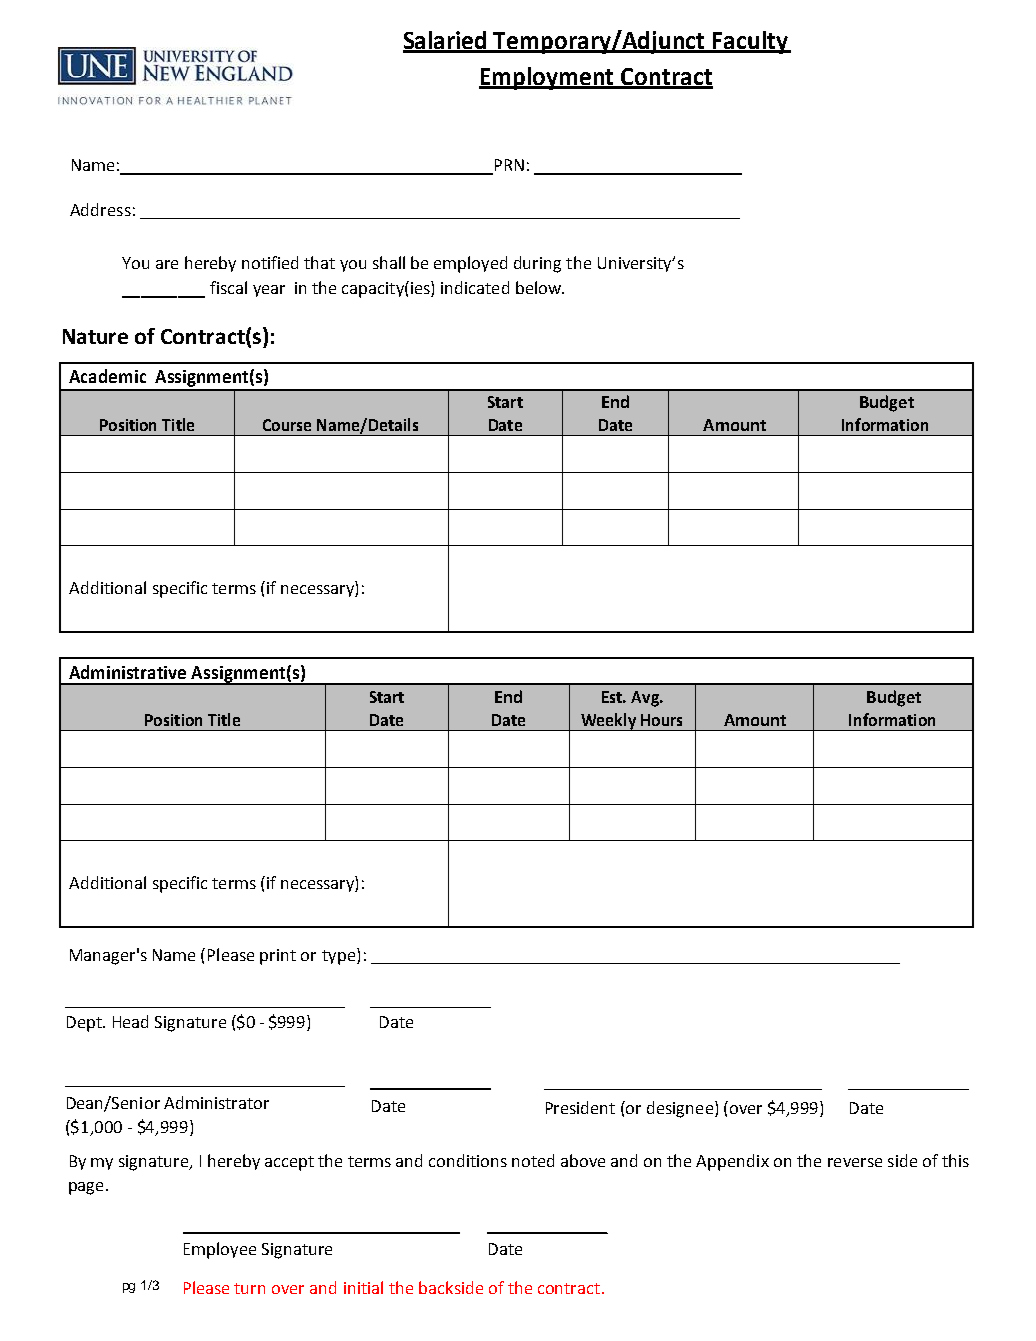 This image has width=1036, height=1341. I want to click on noted, so click(533, 1160).
